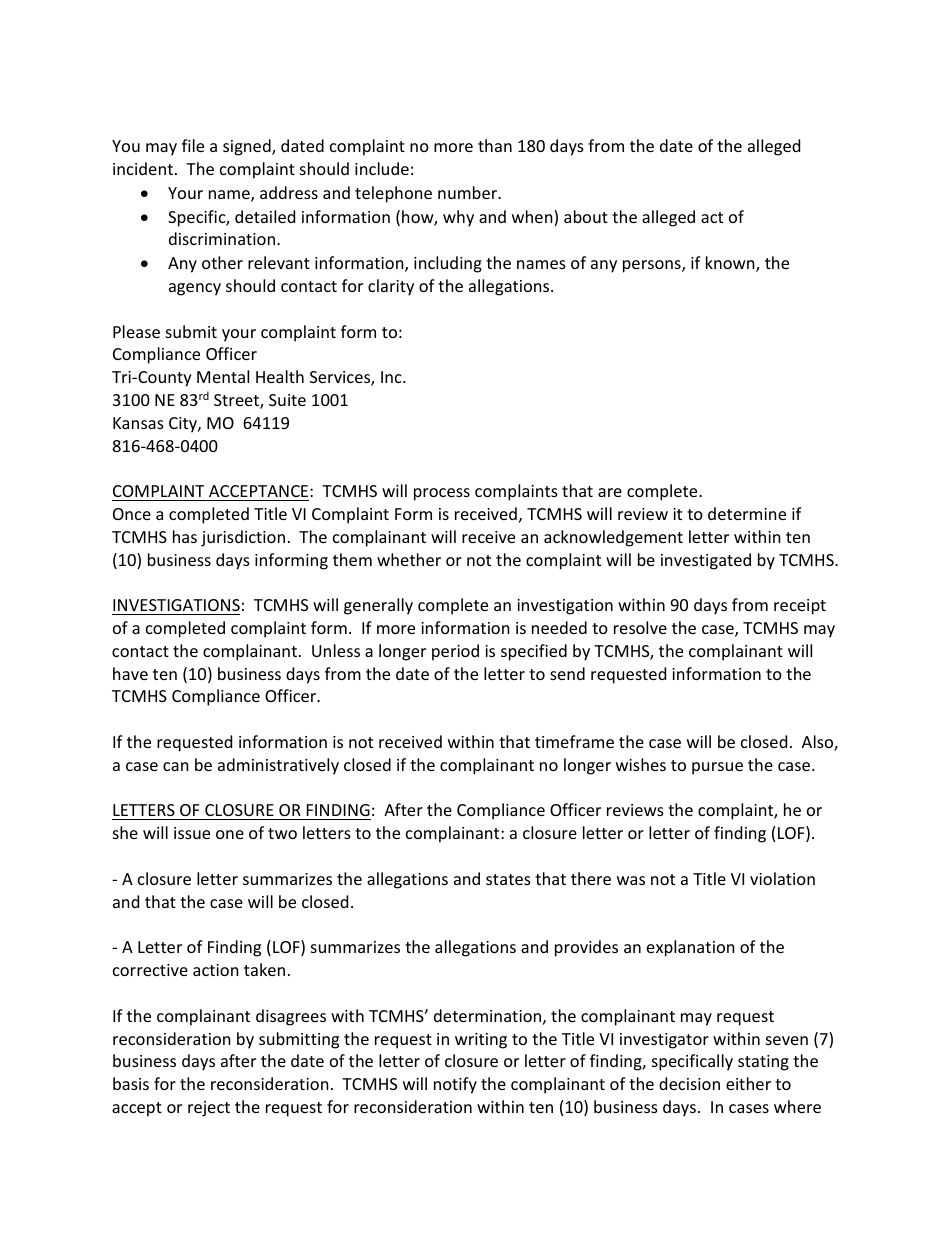 The height and width of the document is (1233, 952). Describe the element at coordinates (185, 536) in the document. I see `has` at that location.
